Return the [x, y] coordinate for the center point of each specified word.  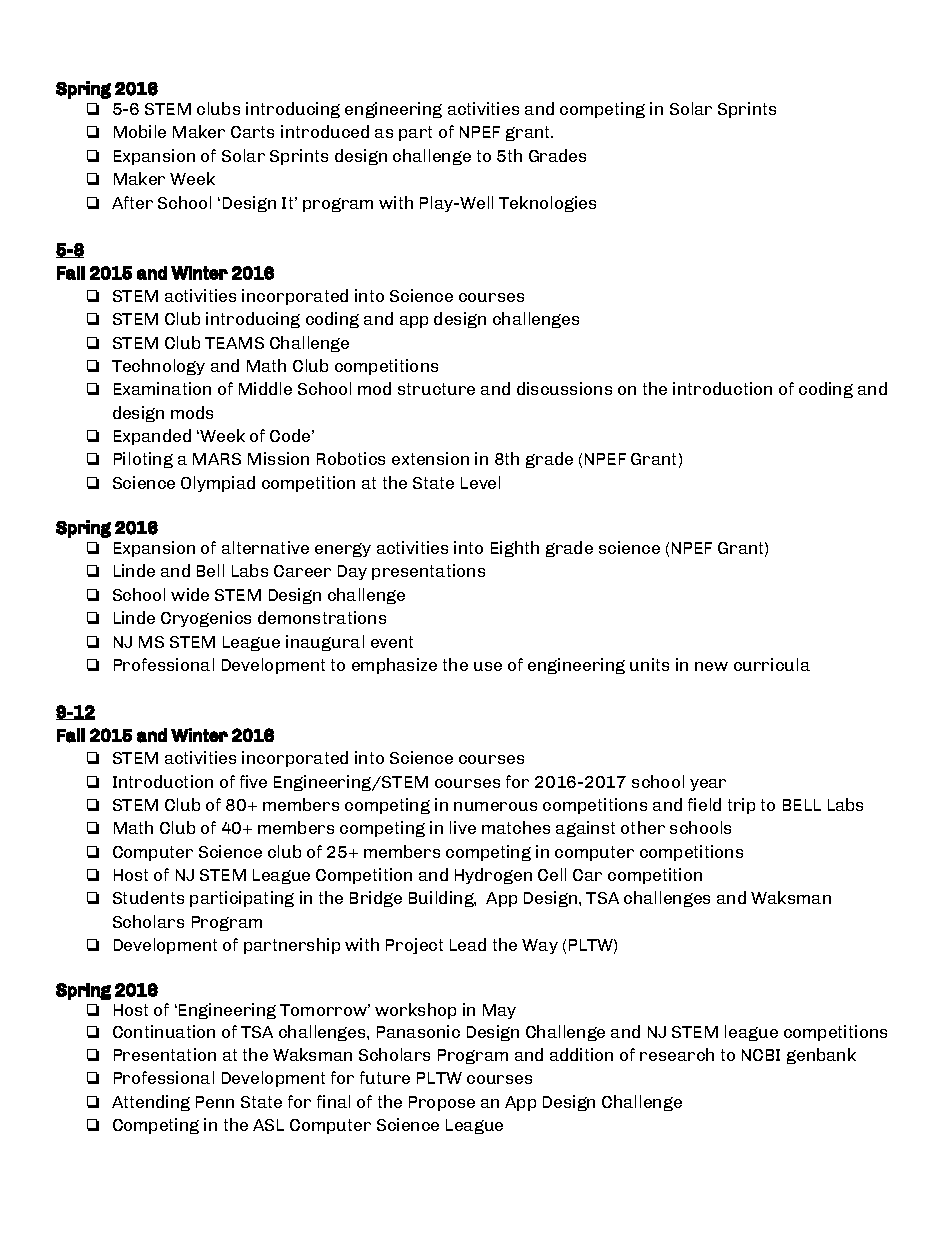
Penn [215, 1102]
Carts [252, 132]
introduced [325, 131]
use [488, 666]
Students [148, 897]
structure [436, 389]
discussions [564, 388]
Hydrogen [493, 876]
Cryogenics [206, 619]
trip [741, 806]
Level [480, 482]
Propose [442, 1103]
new [711, 666]
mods [192, 412]
